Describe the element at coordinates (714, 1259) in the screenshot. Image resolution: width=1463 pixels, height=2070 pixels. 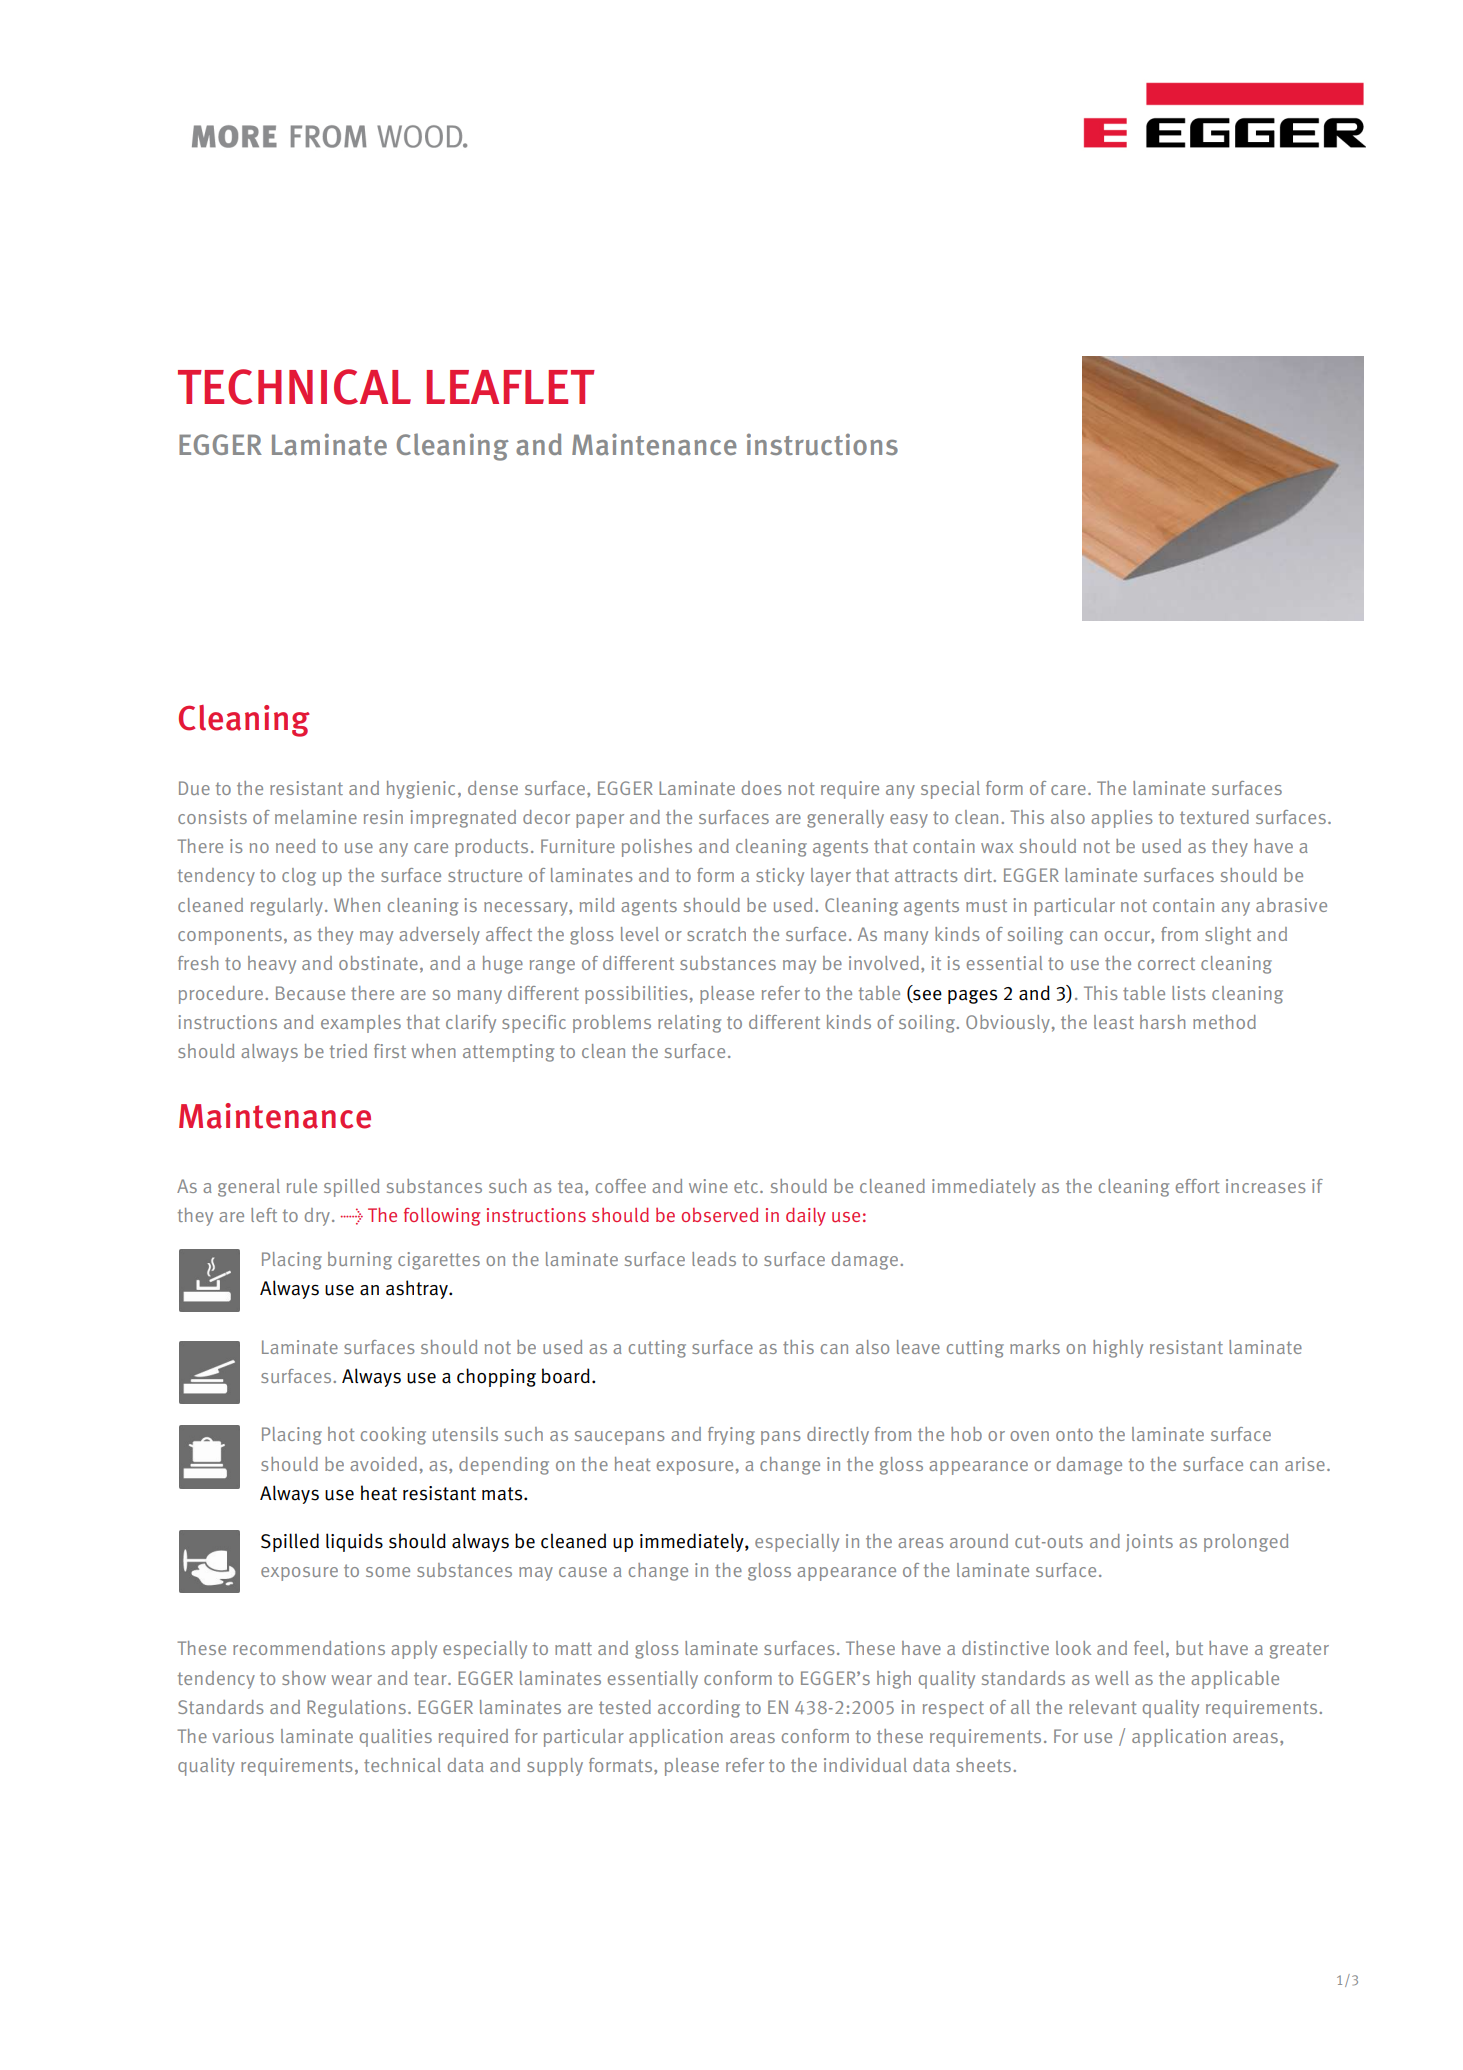
I see `leads` at that location.
